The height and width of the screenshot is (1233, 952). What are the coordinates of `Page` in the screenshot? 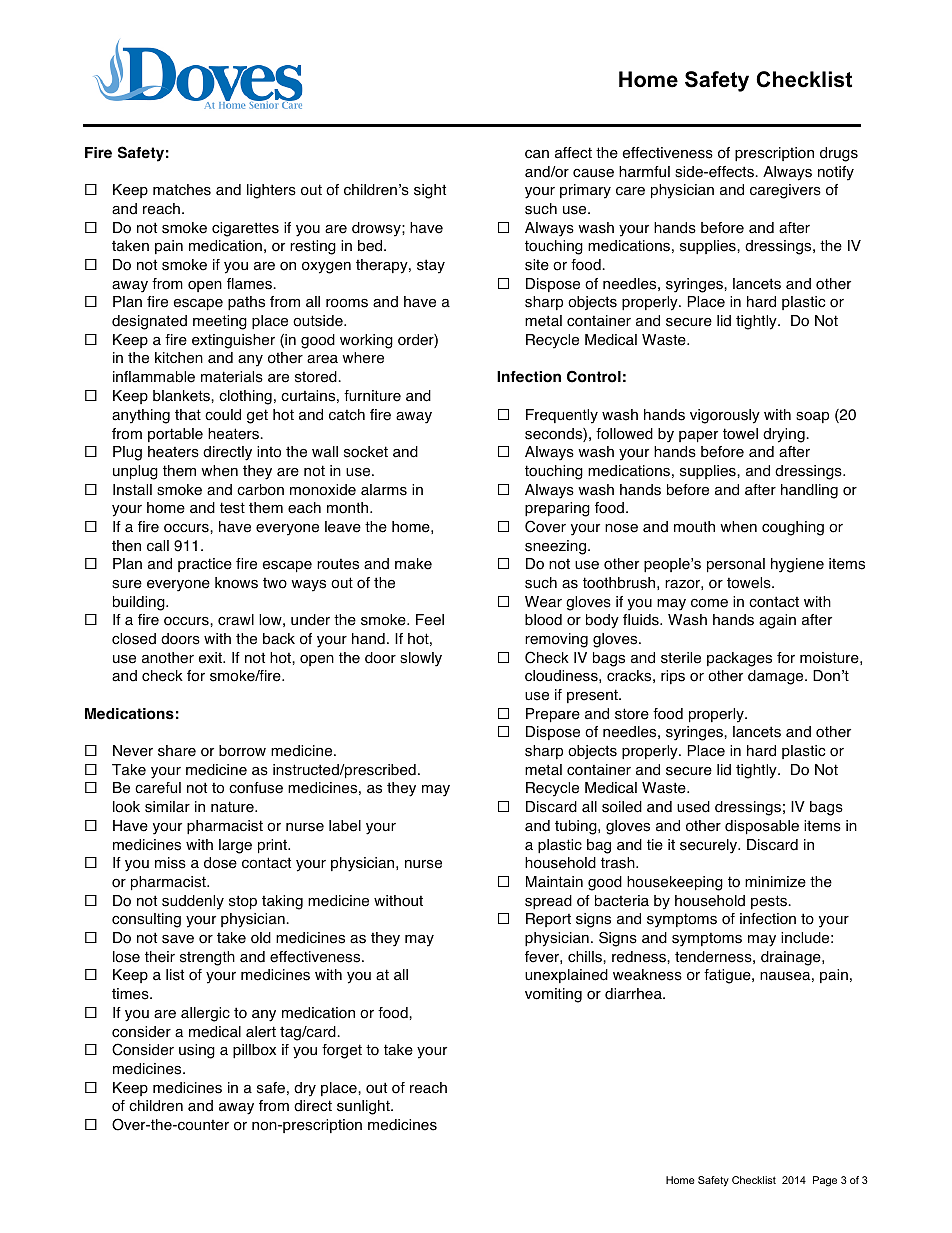 It's located at (825, 1181).
